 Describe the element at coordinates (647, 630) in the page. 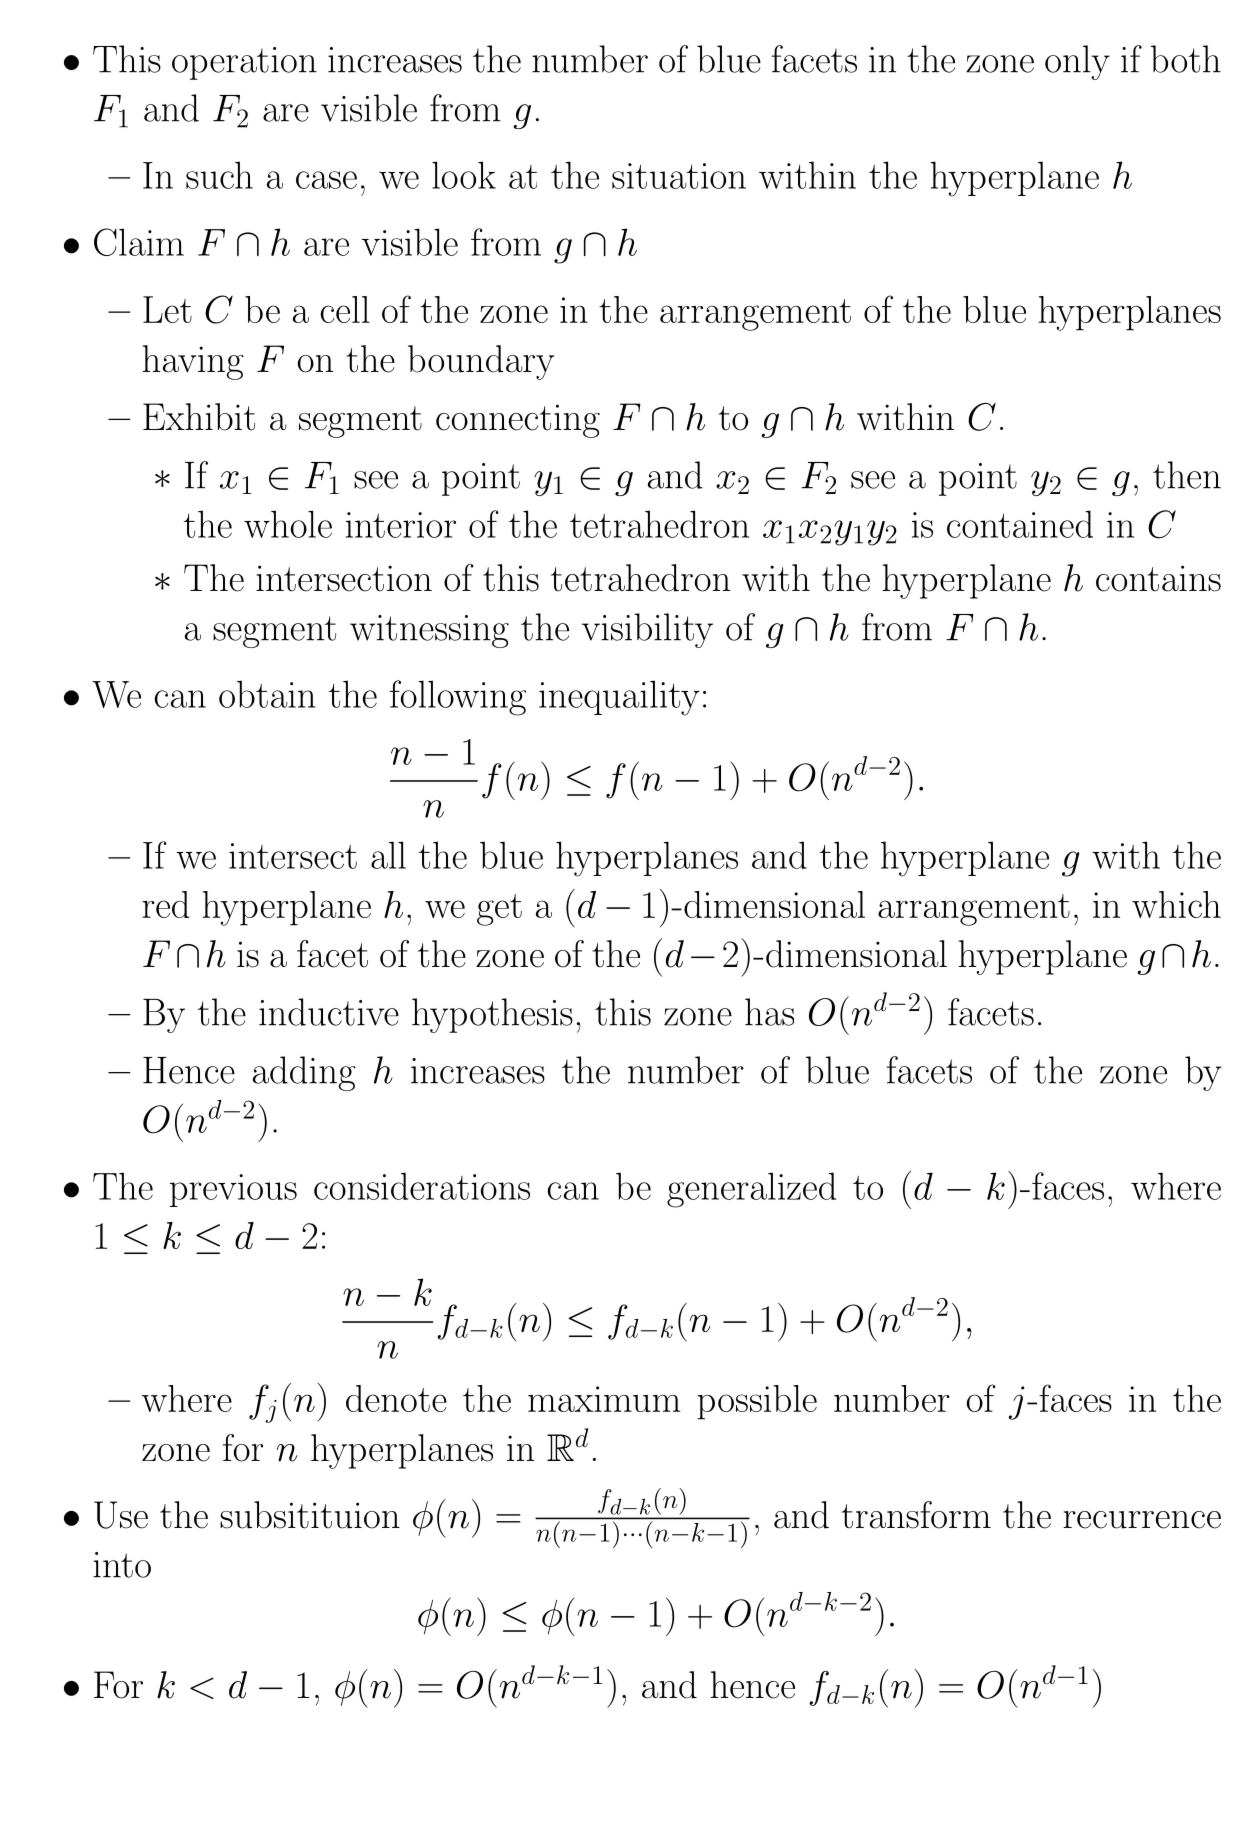

I see `visibility` at that location.
